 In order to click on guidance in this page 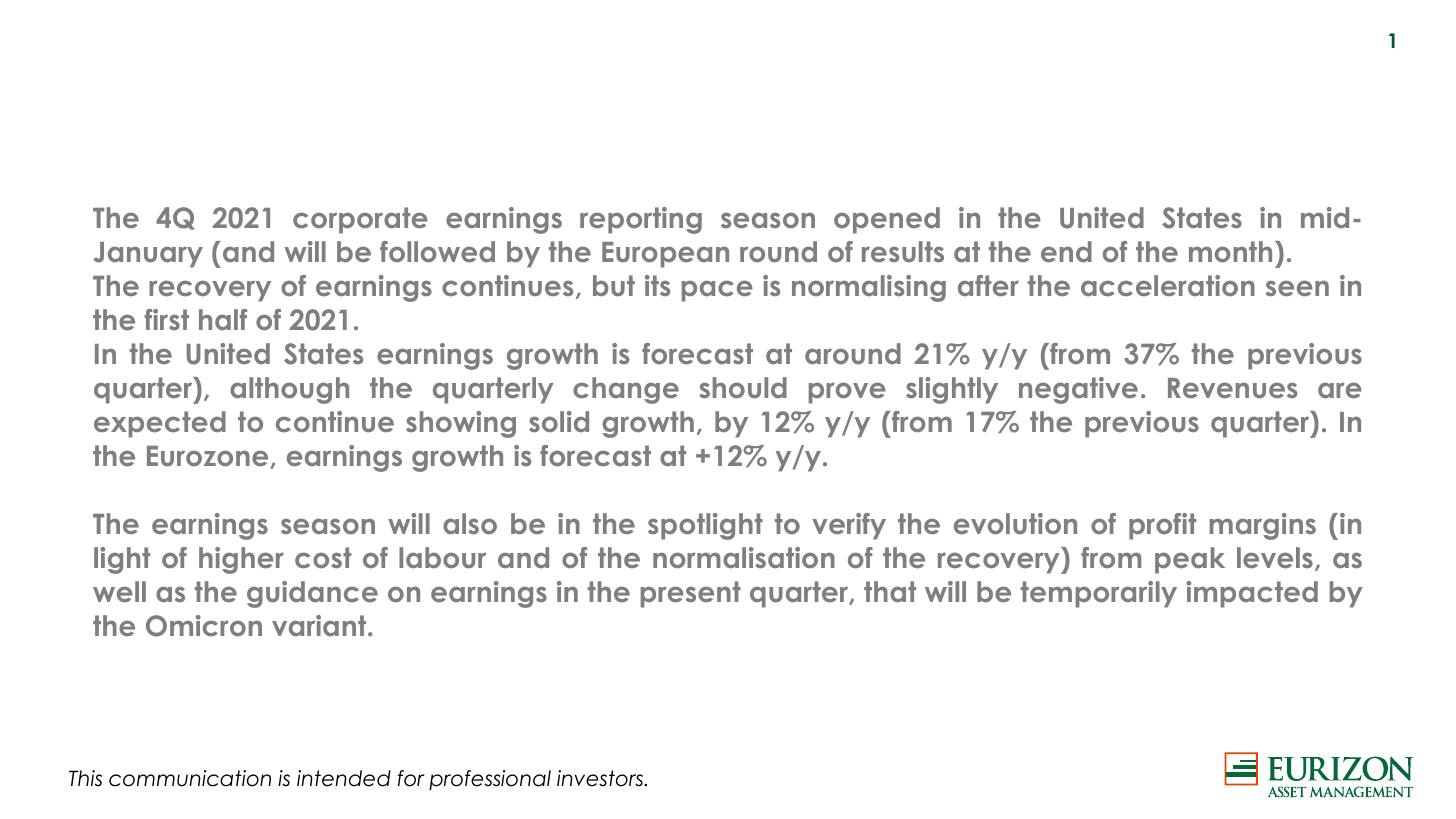, I will do `click(312, 594)`.
